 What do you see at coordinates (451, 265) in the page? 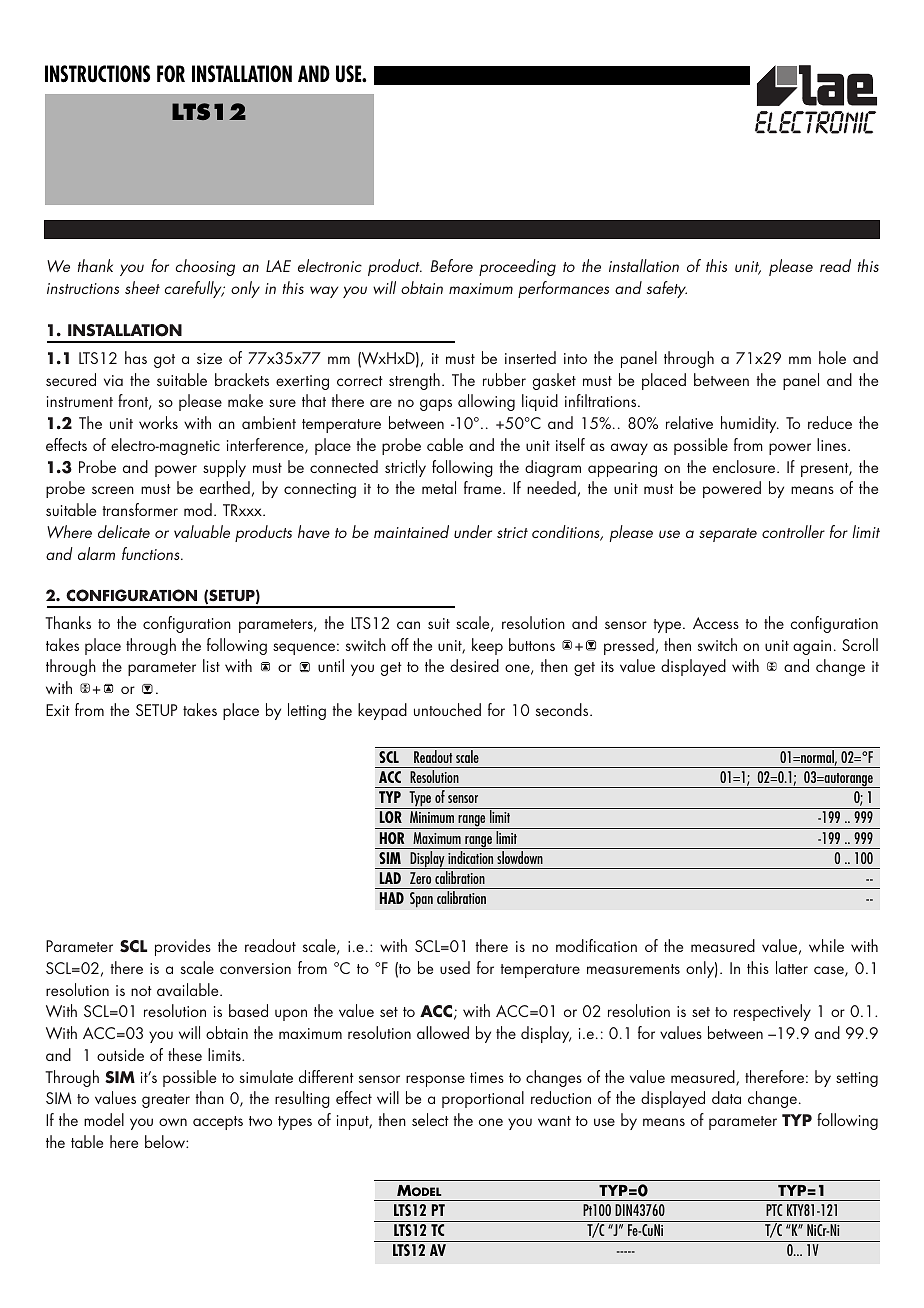
I see `Before` at bounding box center [451, 265].
